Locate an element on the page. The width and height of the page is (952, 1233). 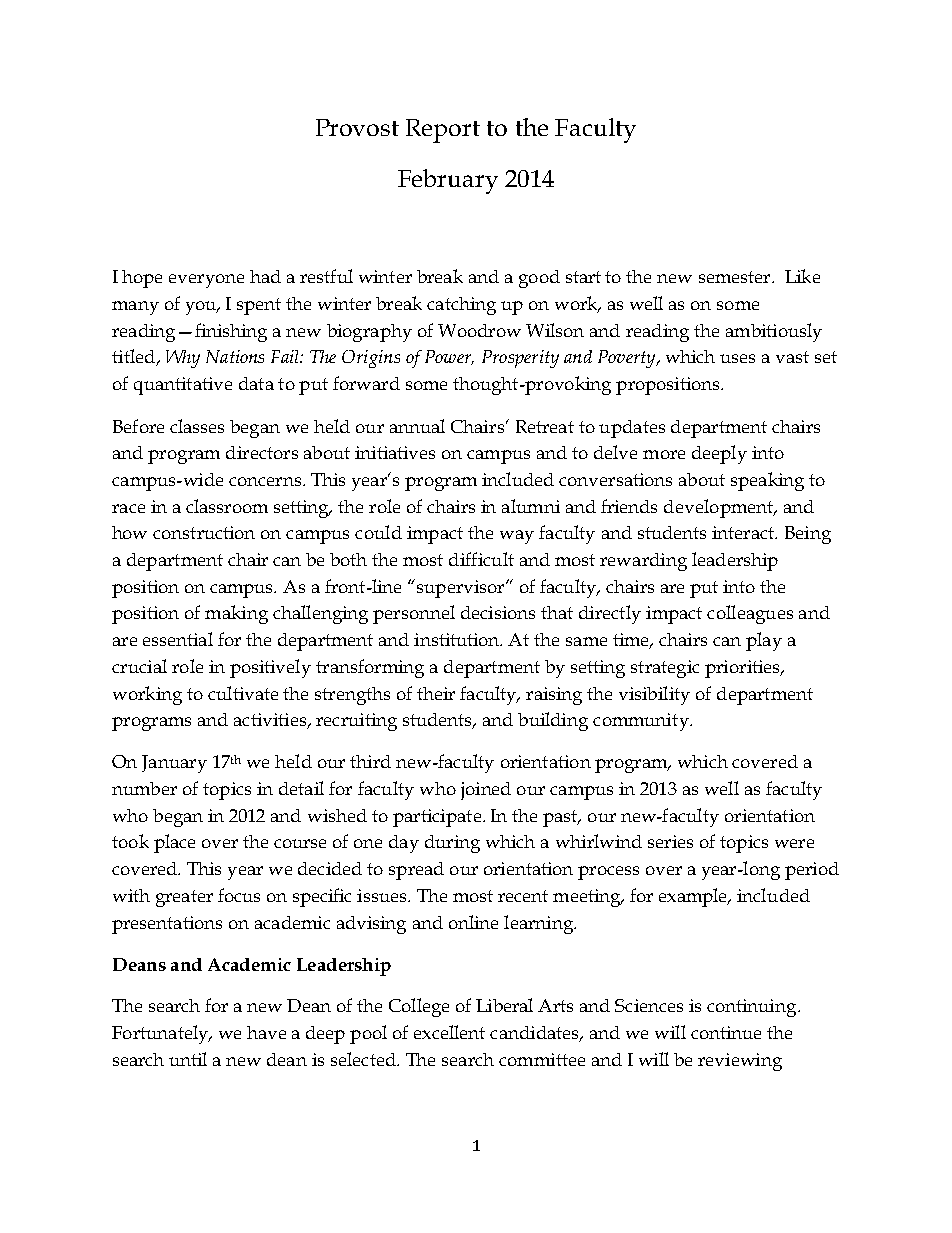
Provost is located at coordinates (357, 127).
